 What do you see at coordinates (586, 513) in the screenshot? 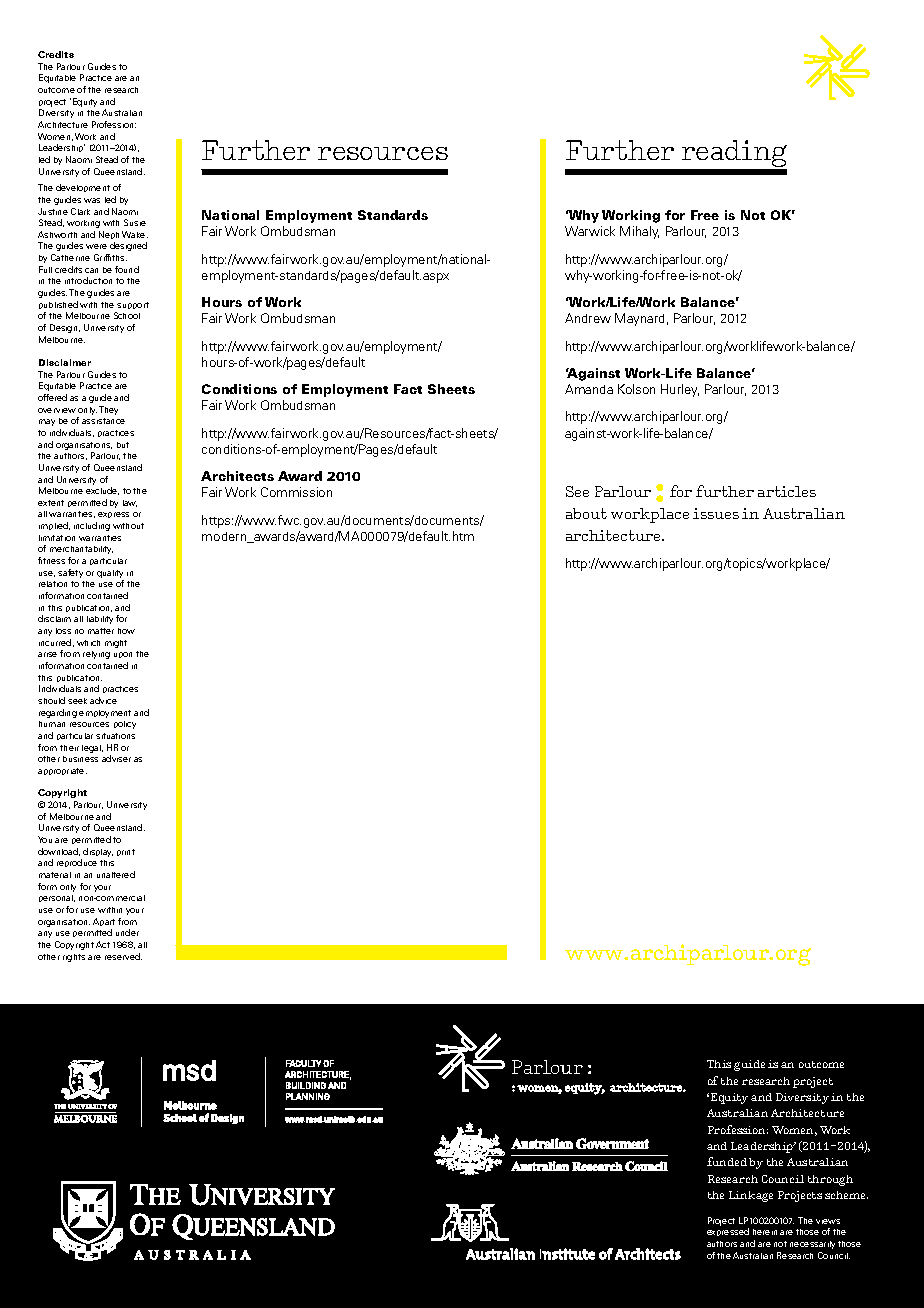
I see `about` at bounding box center [586, 513].
